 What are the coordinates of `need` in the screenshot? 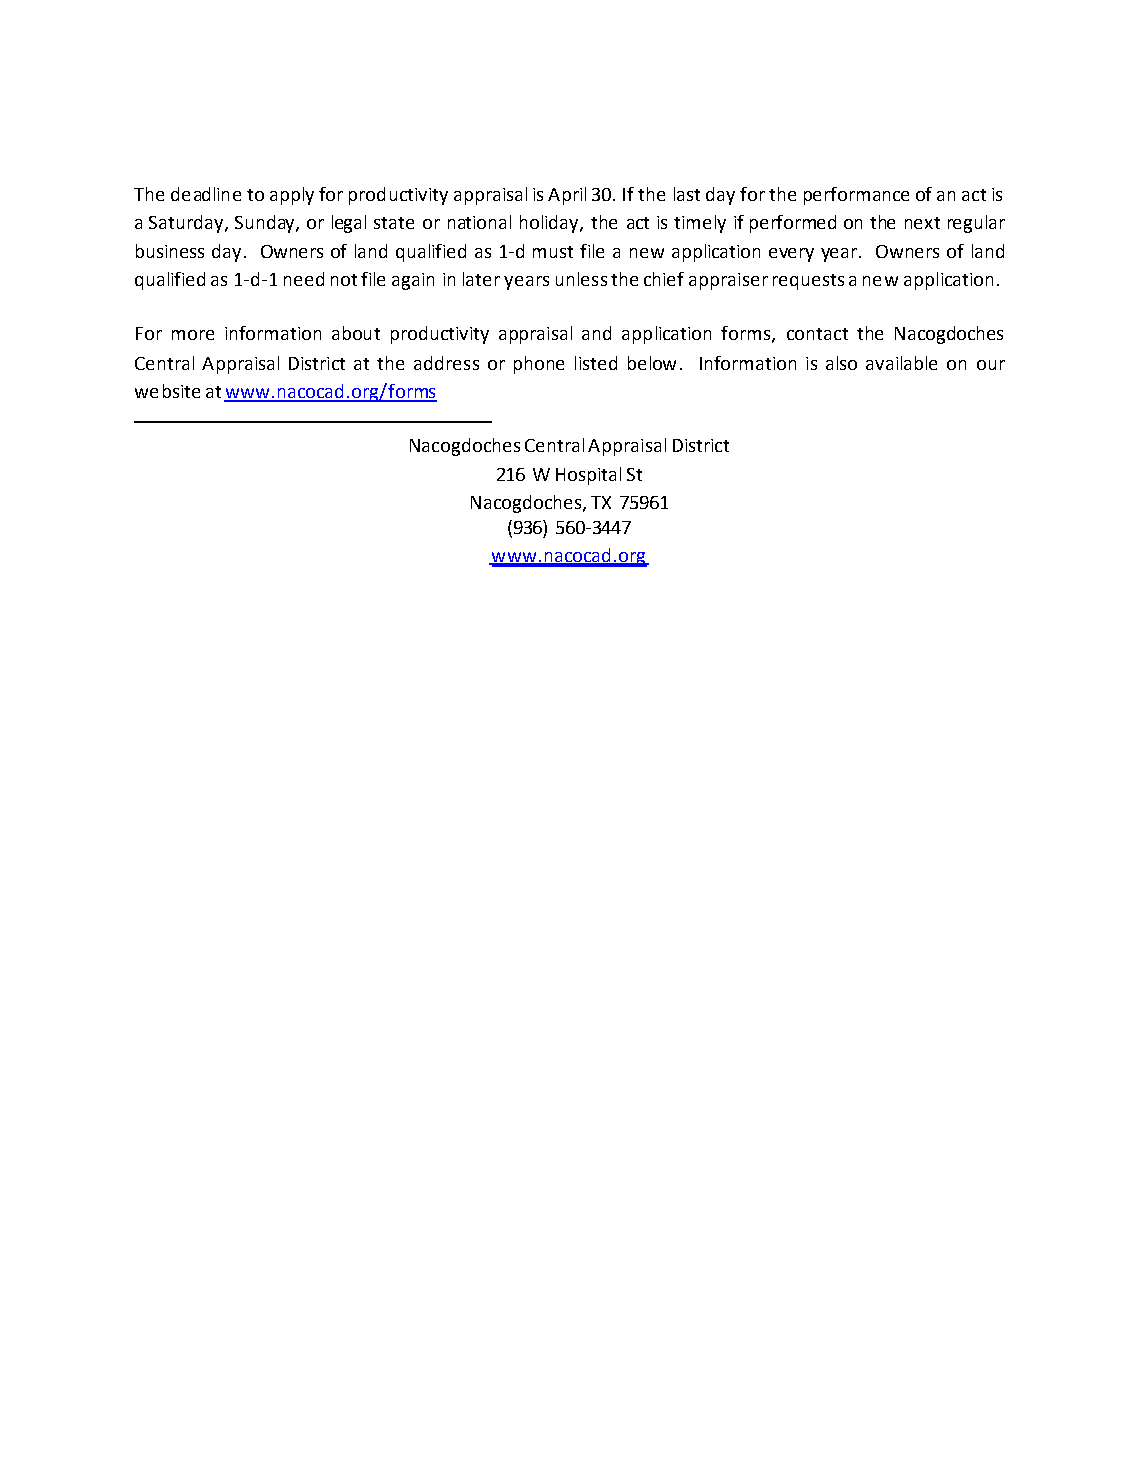 It's located at (304, 279).
